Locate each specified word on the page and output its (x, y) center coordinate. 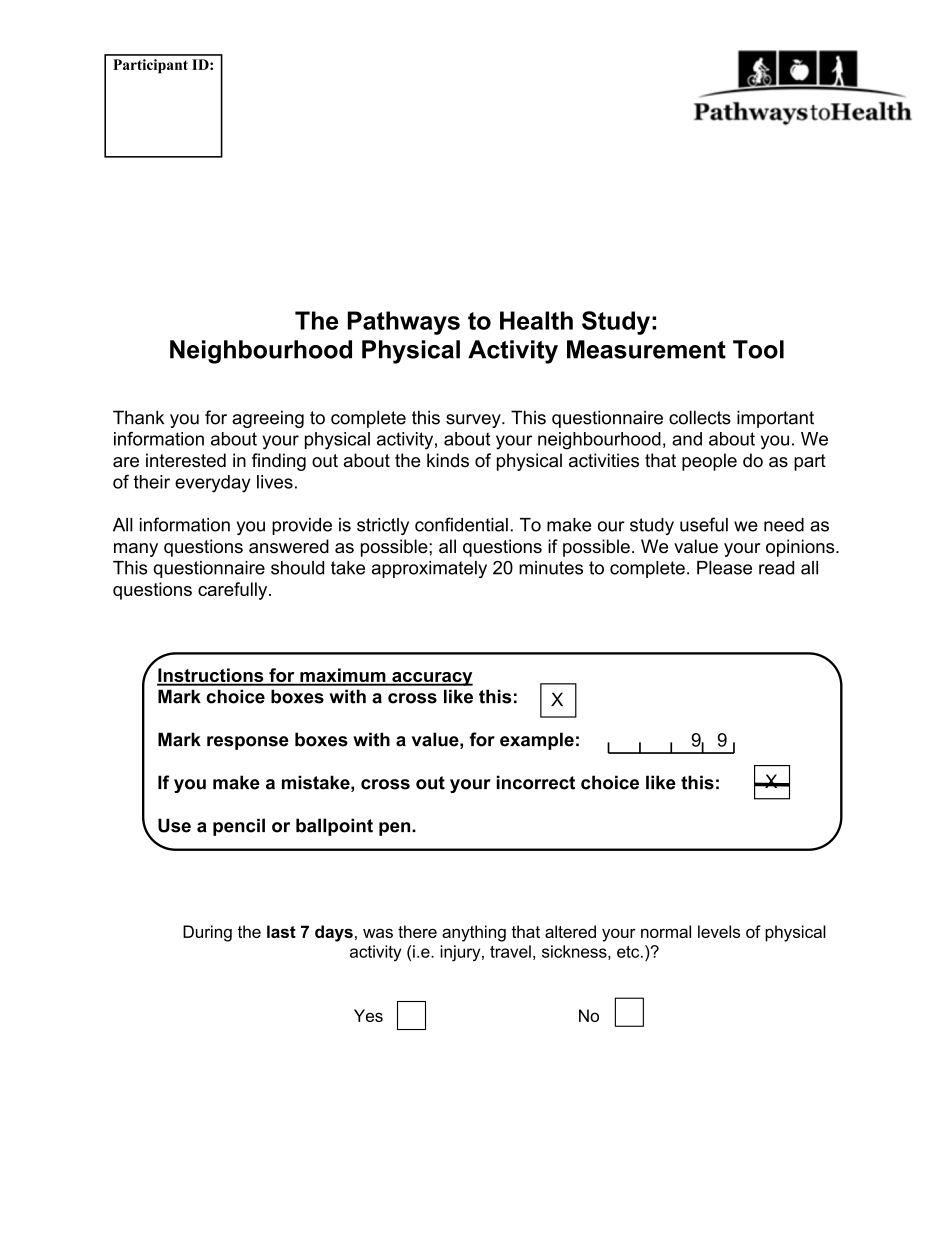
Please (724, 568)
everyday (213, 484)
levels (719, 931)
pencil (239, 827)
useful (704, 524)
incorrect (536, 782)
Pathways (404, 323)
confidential (461, 524)
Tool (758, 349)
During (207, 933)
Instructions (211, 676)
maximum (343, 676)
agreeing (268, 419)
